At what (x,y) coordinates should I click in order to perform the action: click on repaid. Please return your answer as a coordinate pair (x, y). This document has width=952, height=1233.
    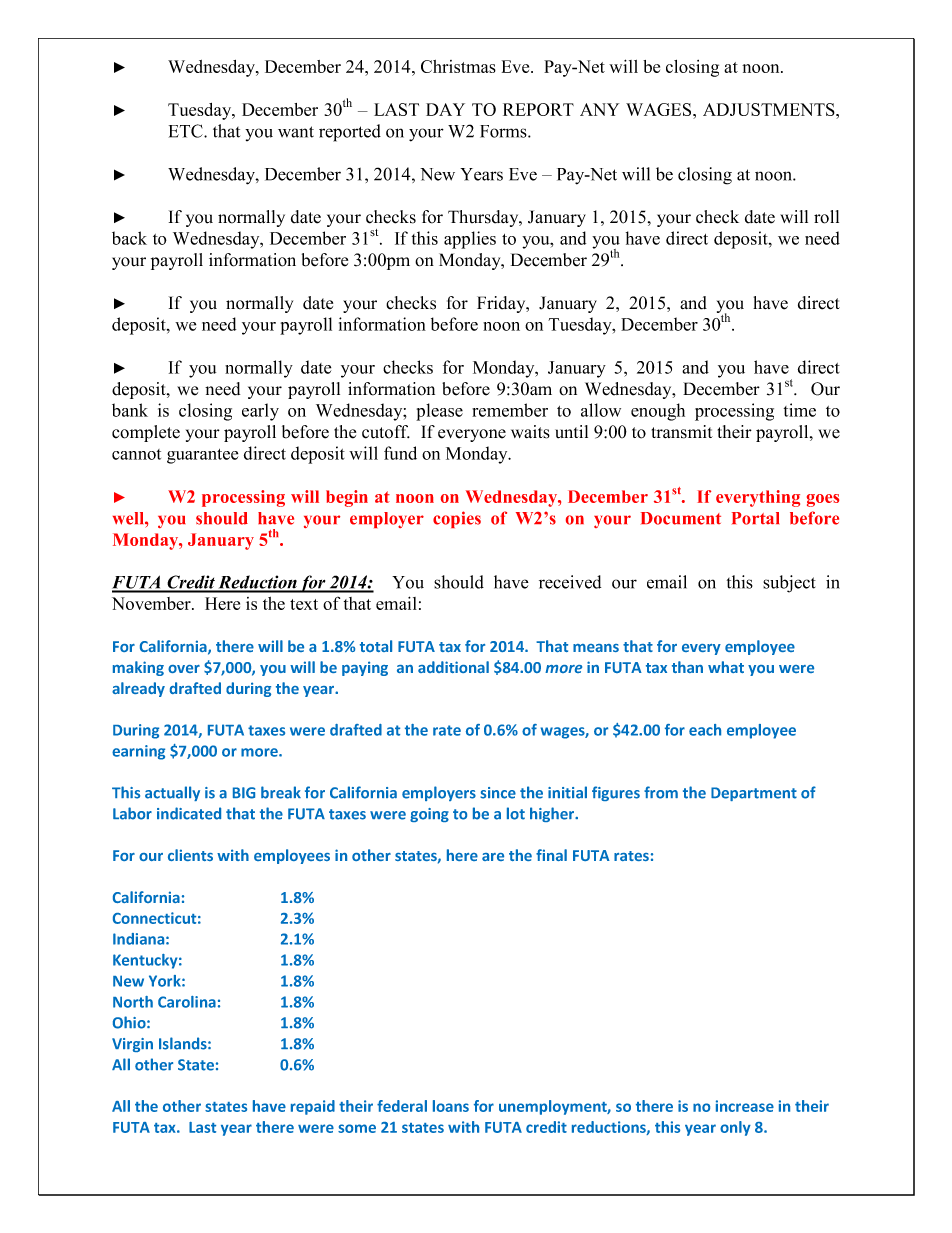
    Looking at the image, I should click on (313, 1107).
